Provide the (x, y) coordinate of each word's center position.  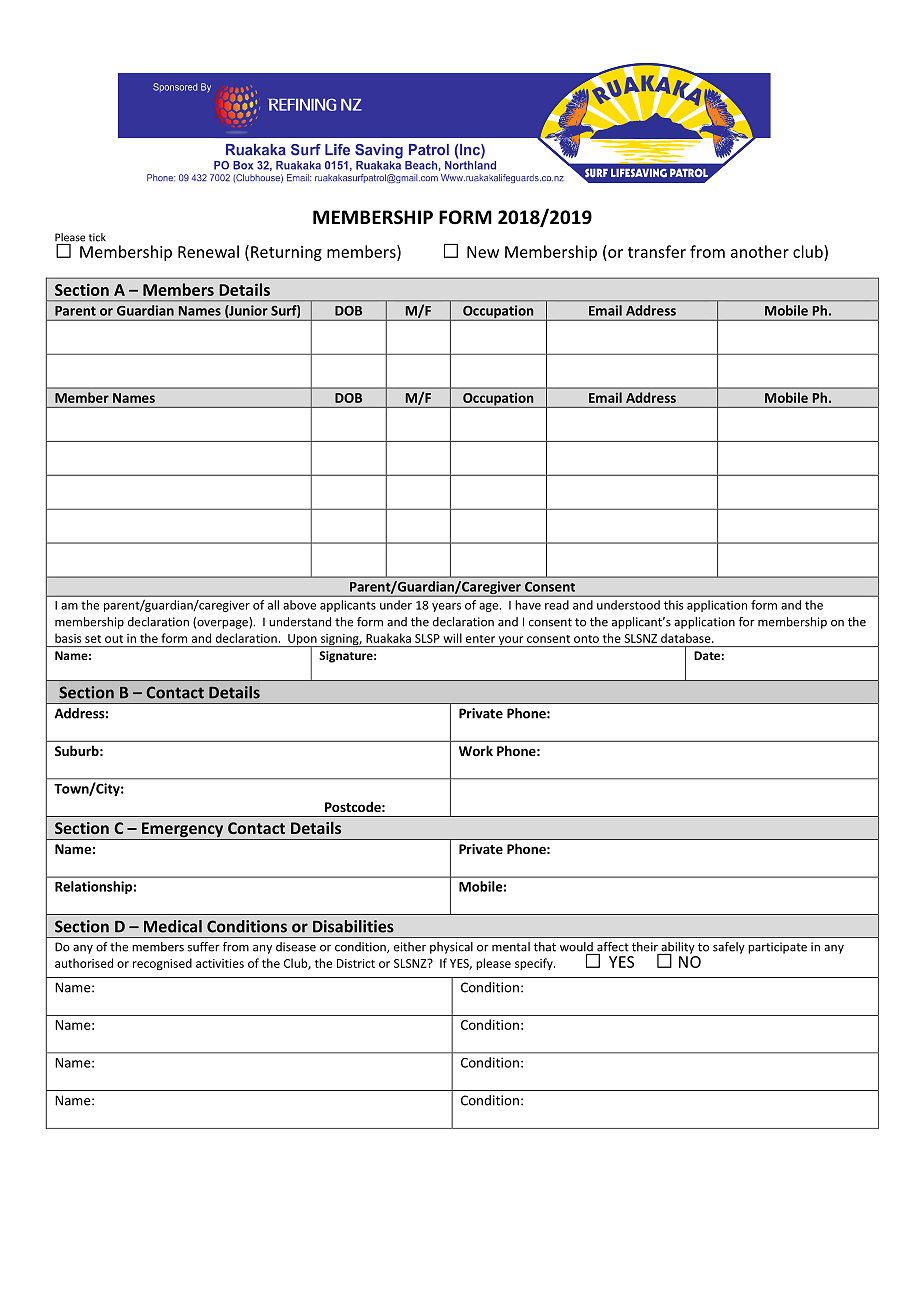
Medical (173, 926)
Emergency (182, 831)
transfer (657, 251)
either (410, 947)
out (114, 639)
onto (586, 639)
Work (476, 750)
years (446, 607)
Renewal (208, 251)
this (674, 605)
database (687, 638)
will (452, 638)
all (273, 605)
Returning (286, 253)
